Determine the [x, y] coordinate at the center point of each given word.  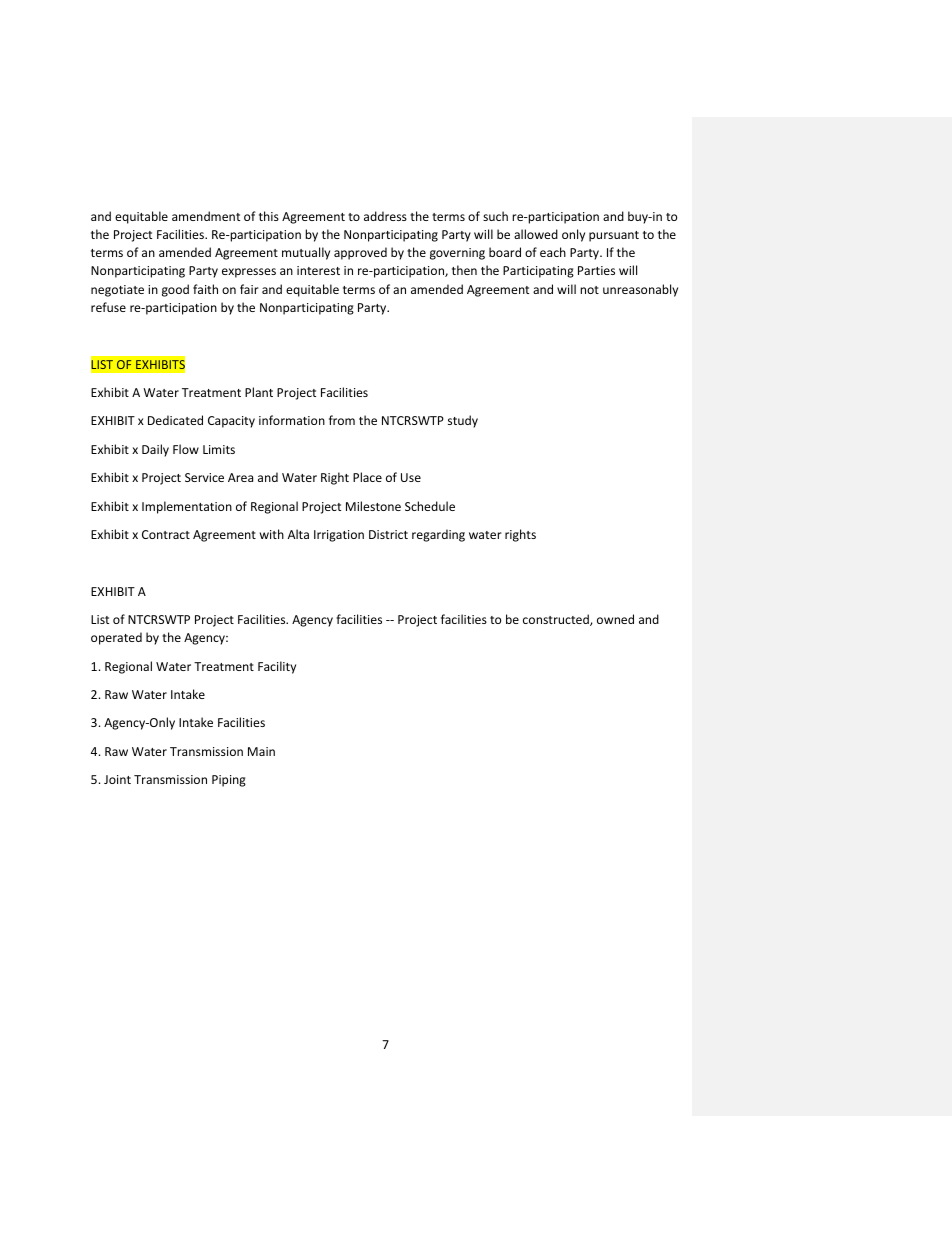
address [385, 216]
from [342, 420]
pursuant [614, 236]
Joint [117, 779]
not [589, 290]
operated [116, 638]
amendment [206, 216]
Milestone [373, 506]
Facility [277, 667]
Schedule [430, 506]
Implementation [187, 507]
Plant [259, 392]
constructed [557, 620]
